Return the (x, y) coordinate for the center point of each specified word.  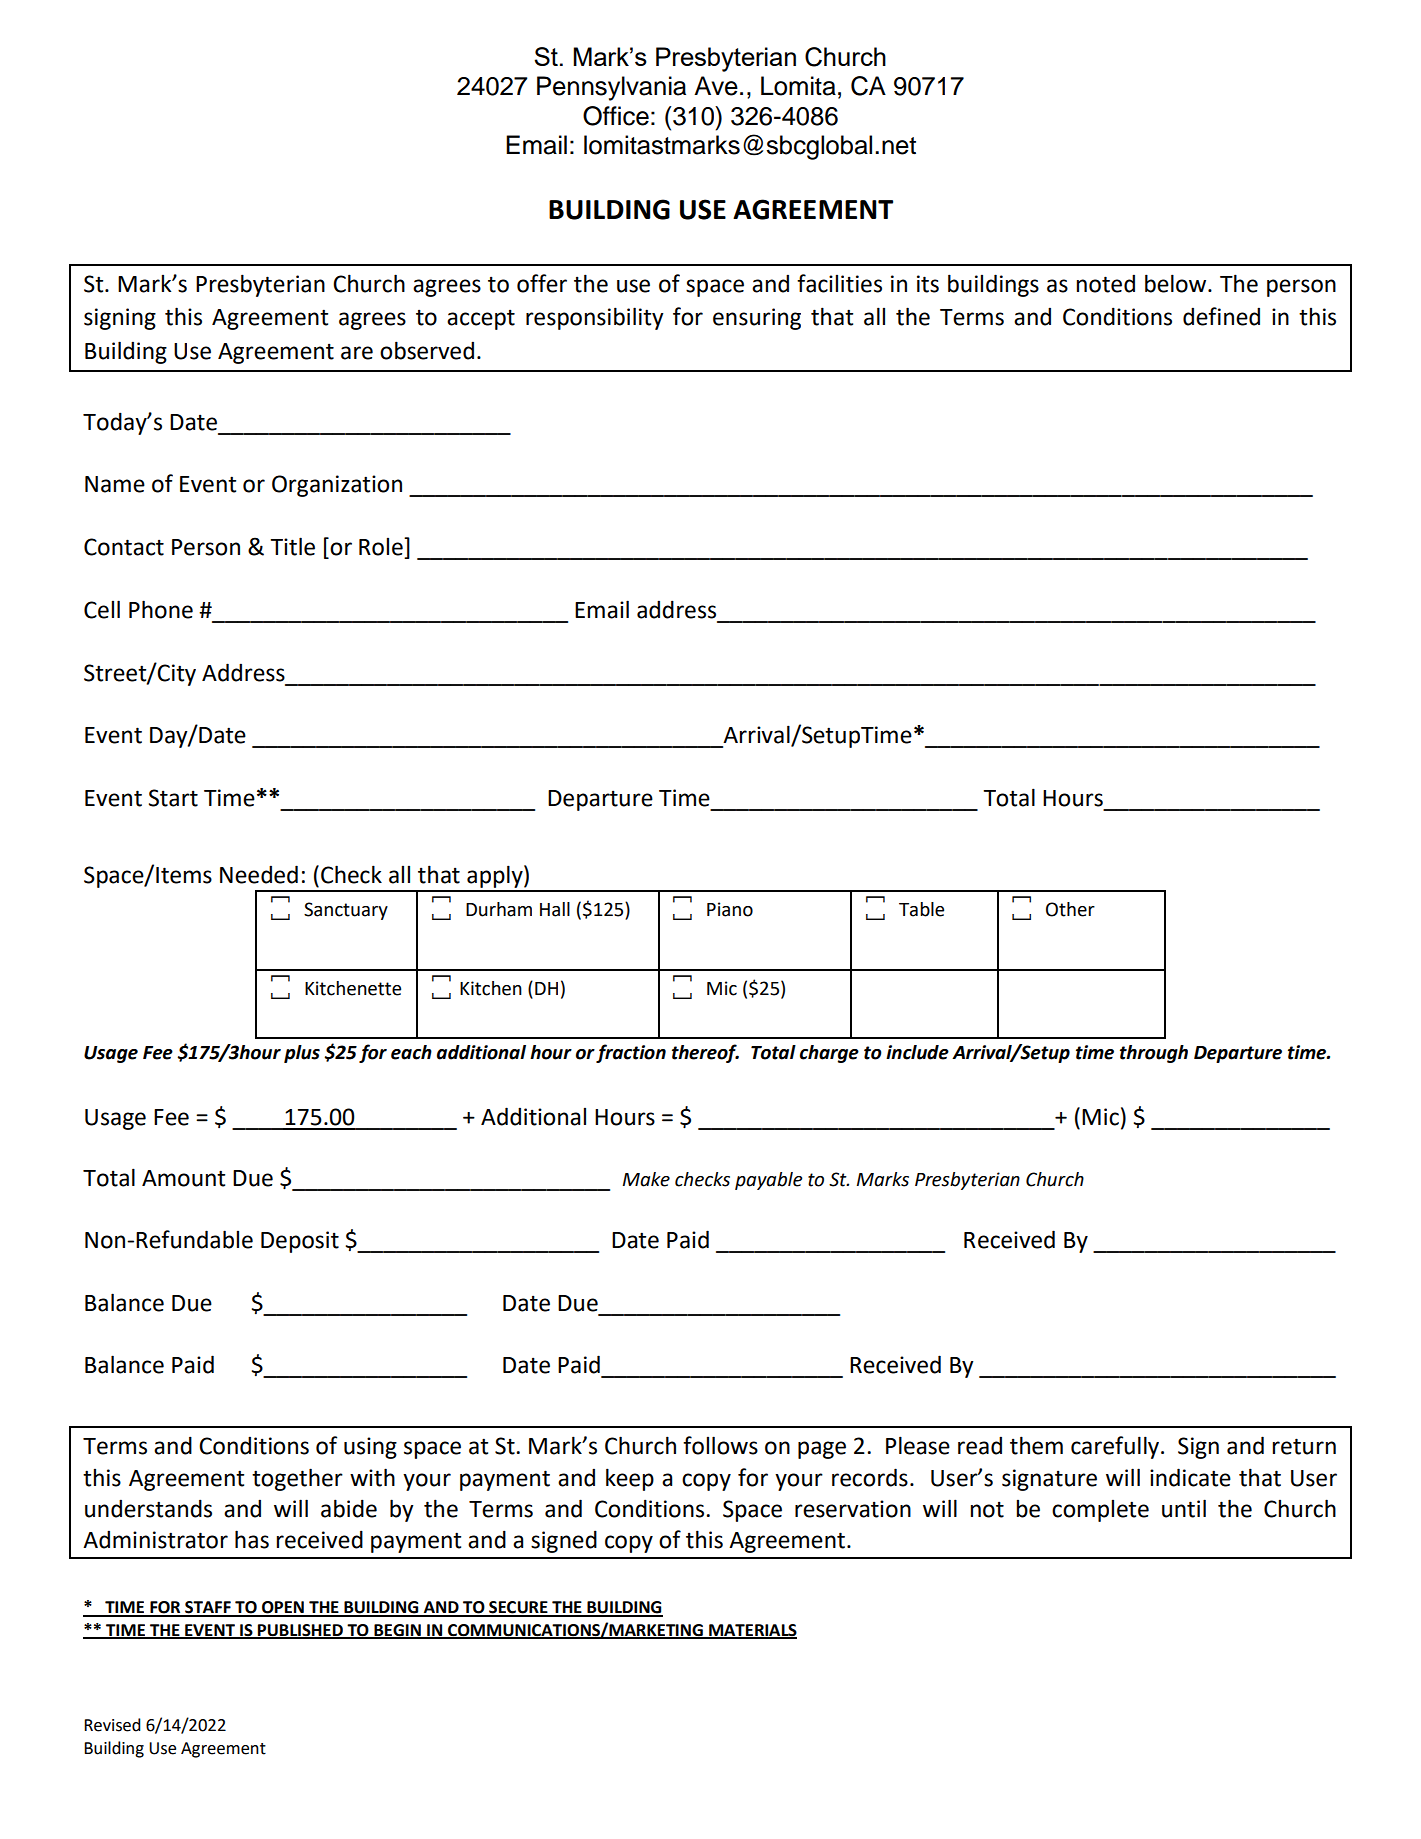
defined (1221, 316)
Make (646, 1179)
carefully (1116, 1447)
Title (292, 546)
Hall (555, 909)
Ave (716, 86)
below (1177, 283)
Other (1070, 909)
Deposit (300, 1242)
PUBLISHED (300, 1631)
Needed (259, 874)
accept (481, 320)
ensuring (757, 319)
